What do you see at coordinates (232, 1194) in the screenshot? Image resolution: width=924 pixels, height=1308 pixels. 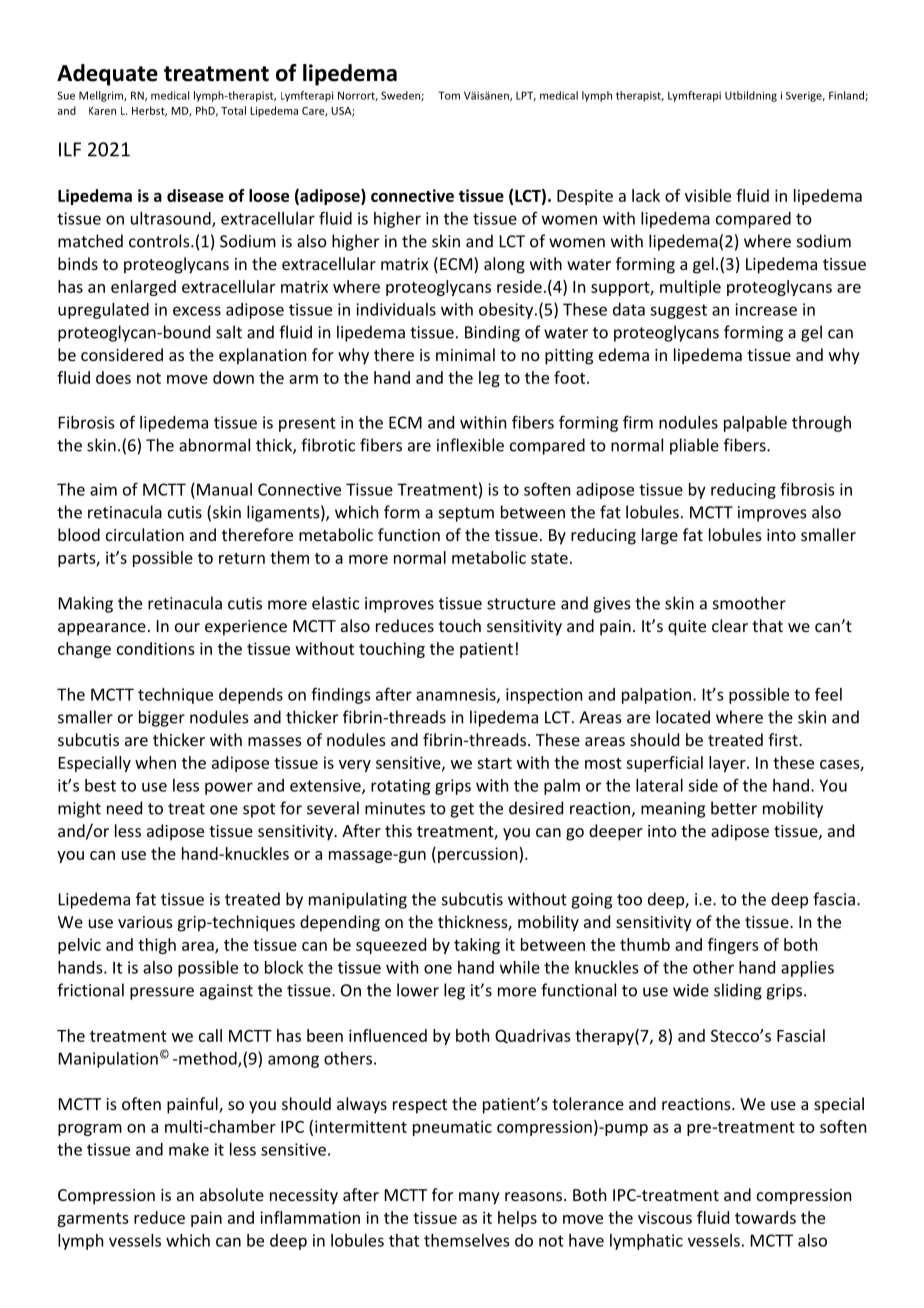 I see `absolute` at bounding box center [232, 1194].
